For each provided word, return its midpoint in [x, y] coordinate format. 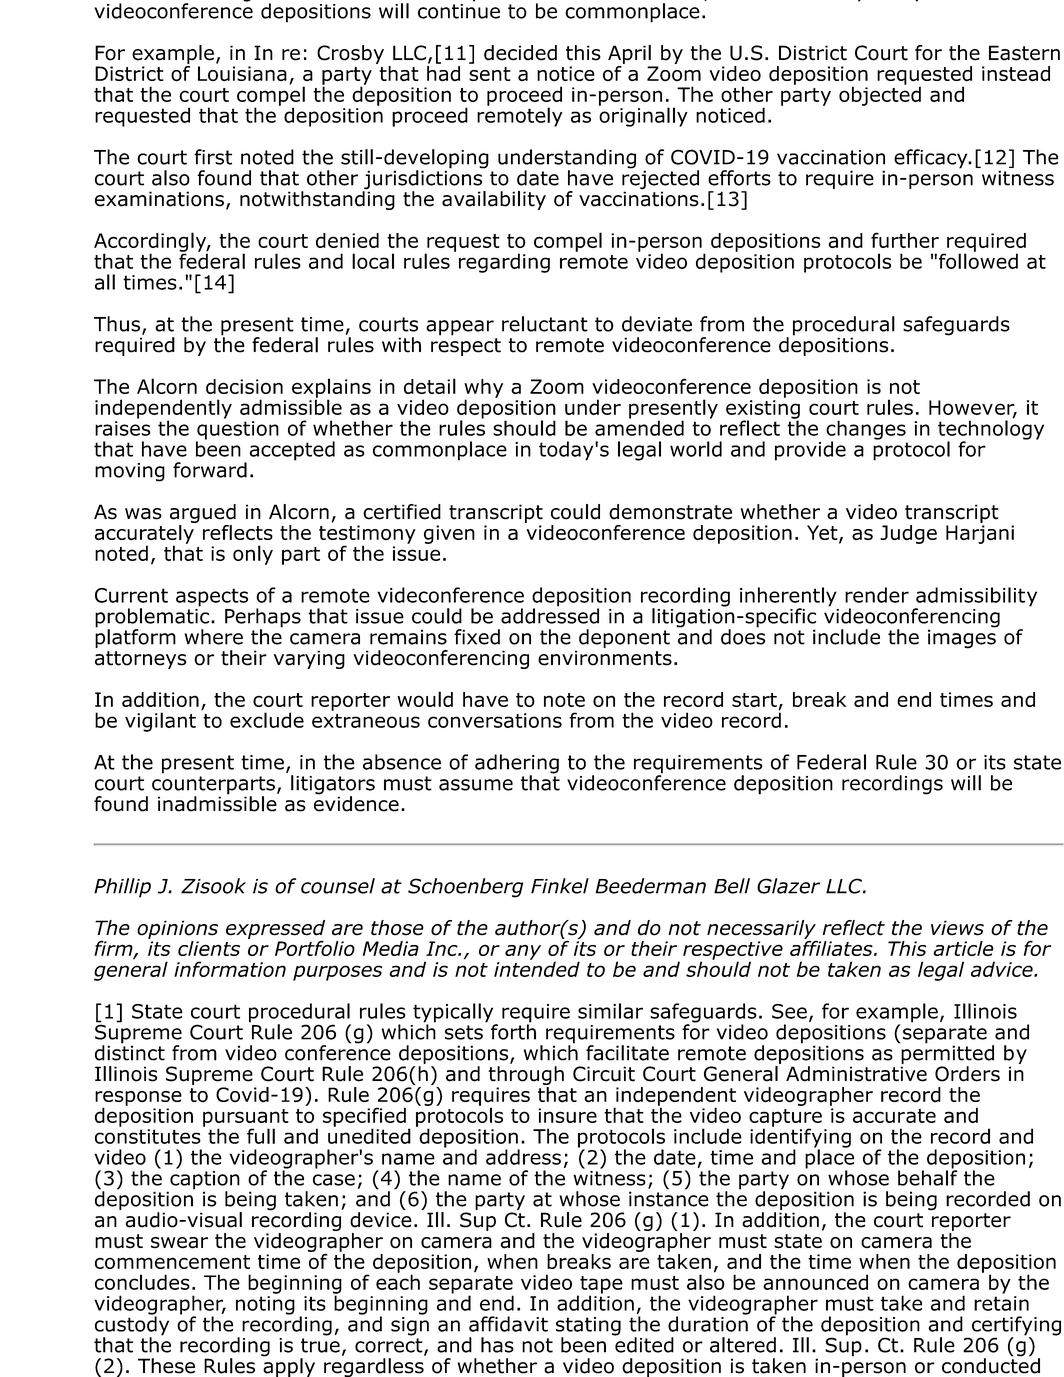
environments [605, 658]
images [962, 638]
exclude [267, 720]
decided [520, 53]
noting [265, 1304]
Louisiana [242, 74]
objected [880, 95]
